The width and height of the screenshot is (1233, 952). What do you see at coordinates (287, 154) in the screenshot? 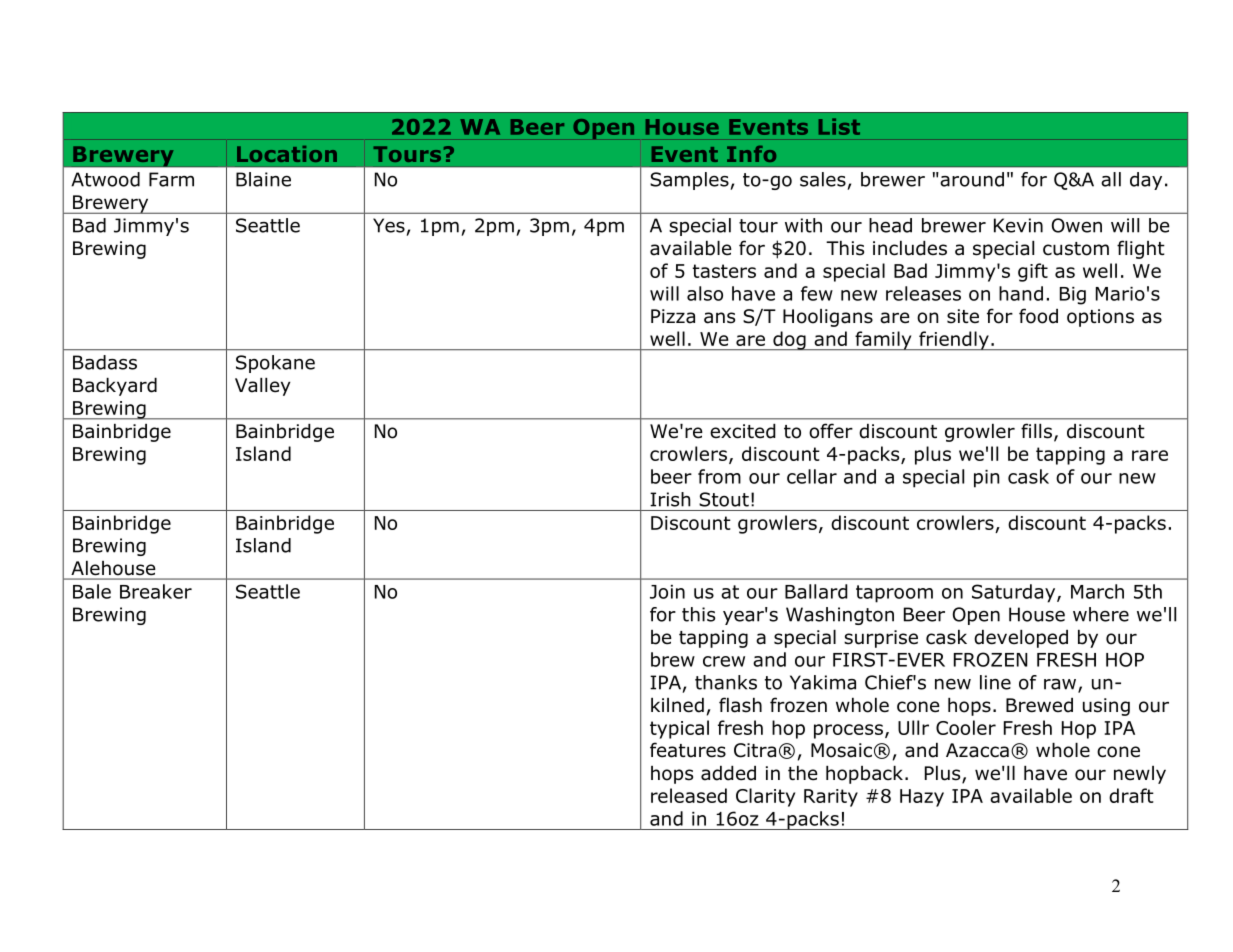
I see `Location` at bounding box center [287, 154].
